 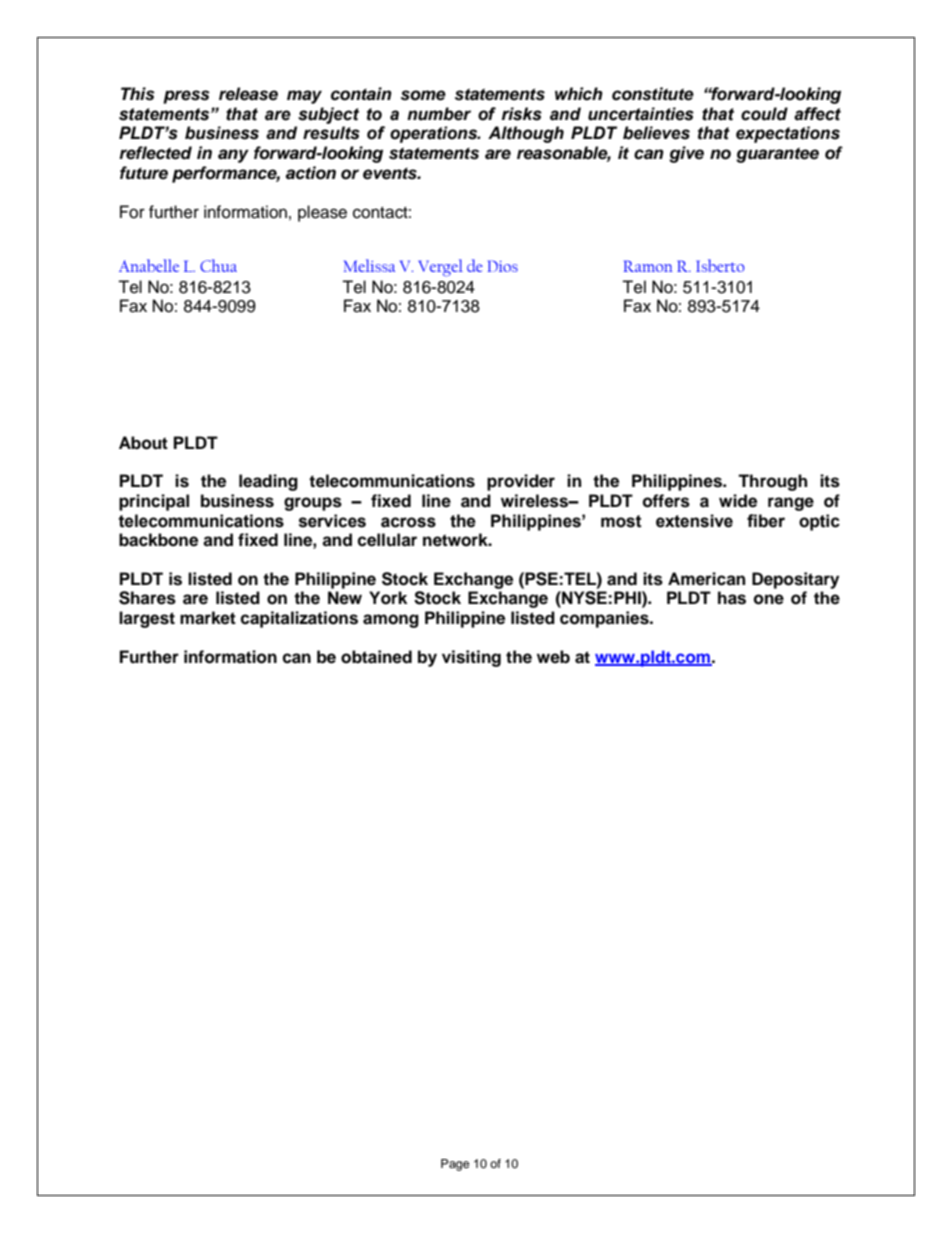 I want to click on market, so click(x=208, y=618).
